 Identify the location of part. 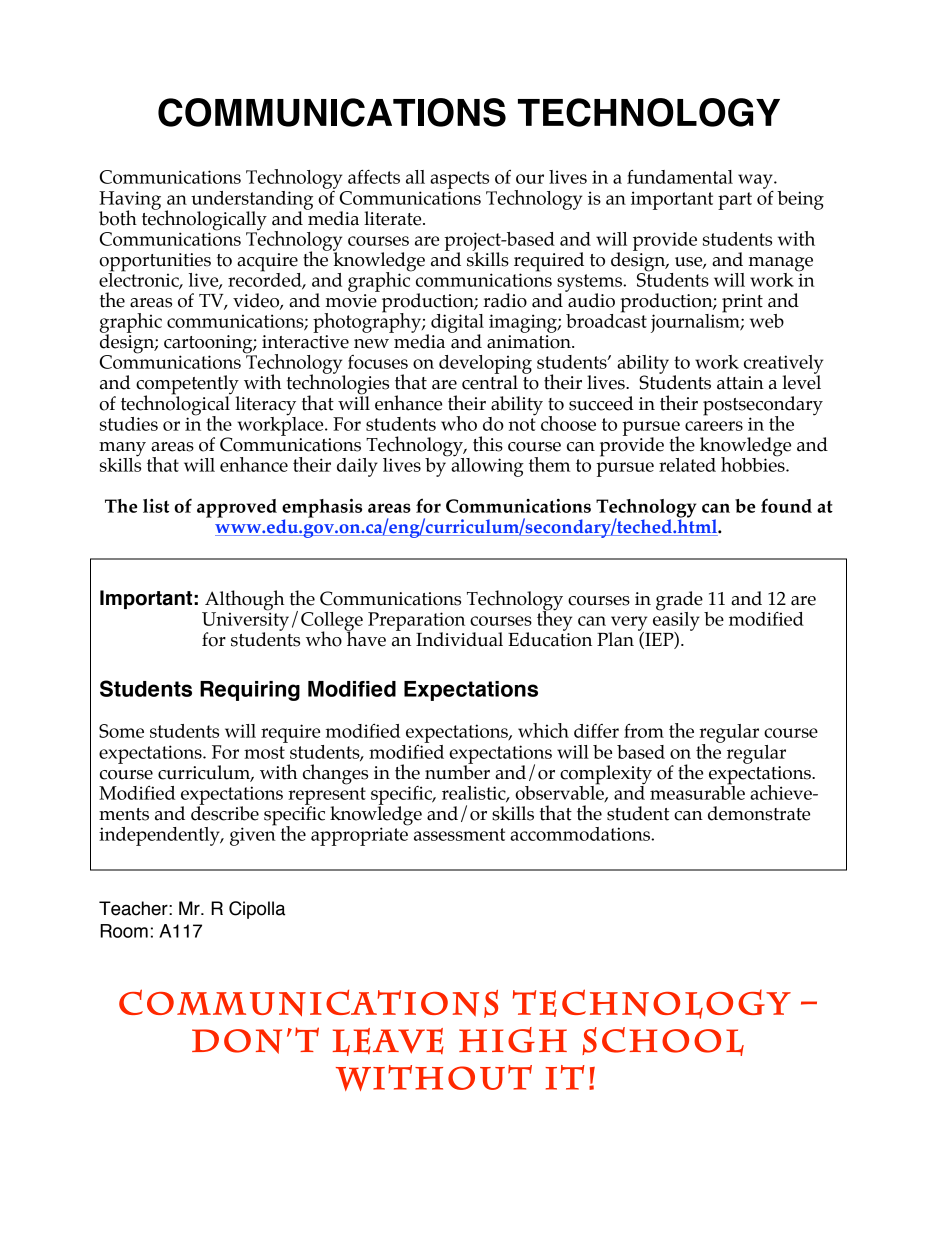
(735, 201).
